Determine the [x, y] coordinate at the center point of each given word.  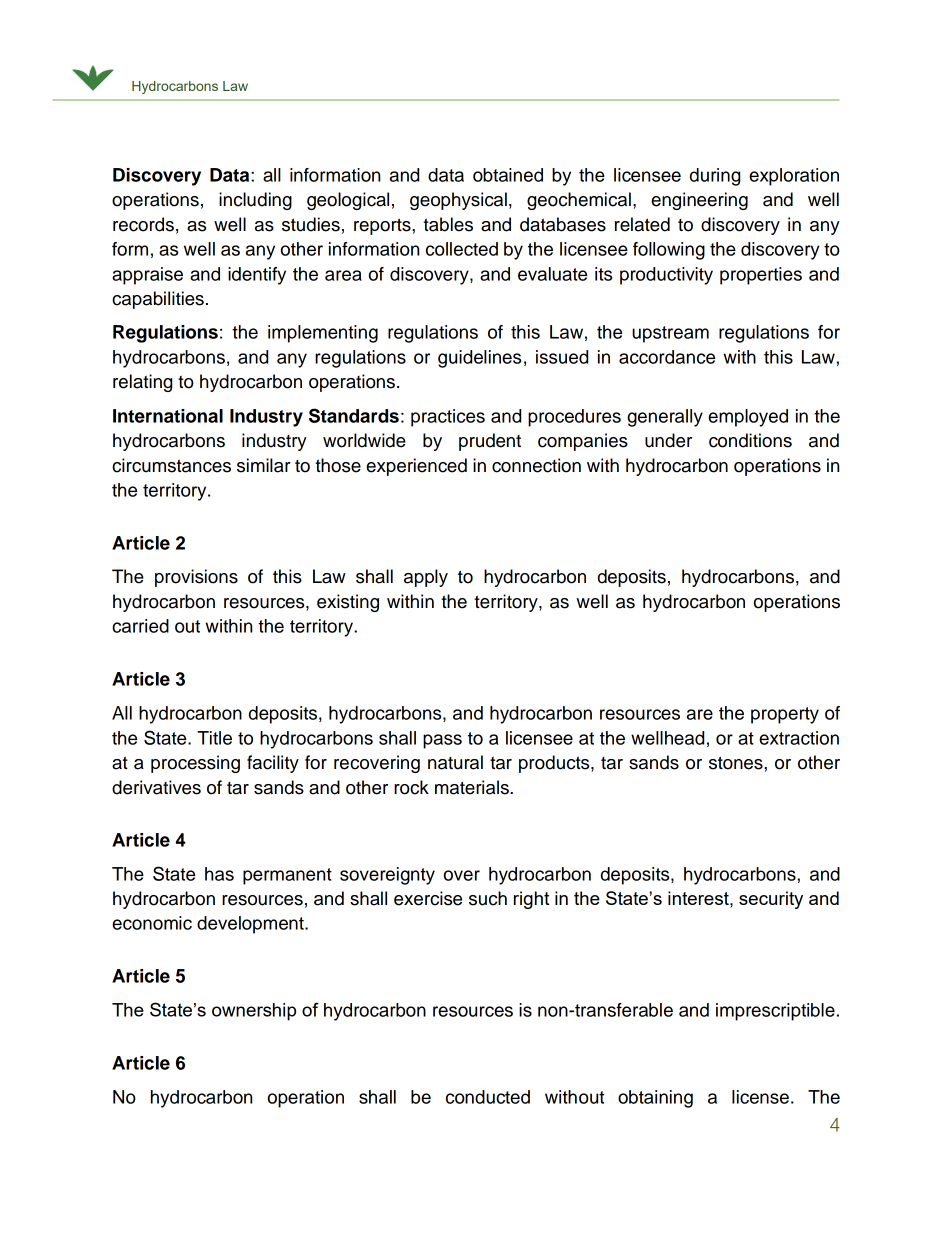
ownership [254, 1012]
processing [195, 764]
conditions [750, 440]
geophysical [458, 201]
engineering [699, 201]
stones [737, 763]
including [255, 201]
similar [264, 465]
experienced [416, 467]
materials [473, 787]
